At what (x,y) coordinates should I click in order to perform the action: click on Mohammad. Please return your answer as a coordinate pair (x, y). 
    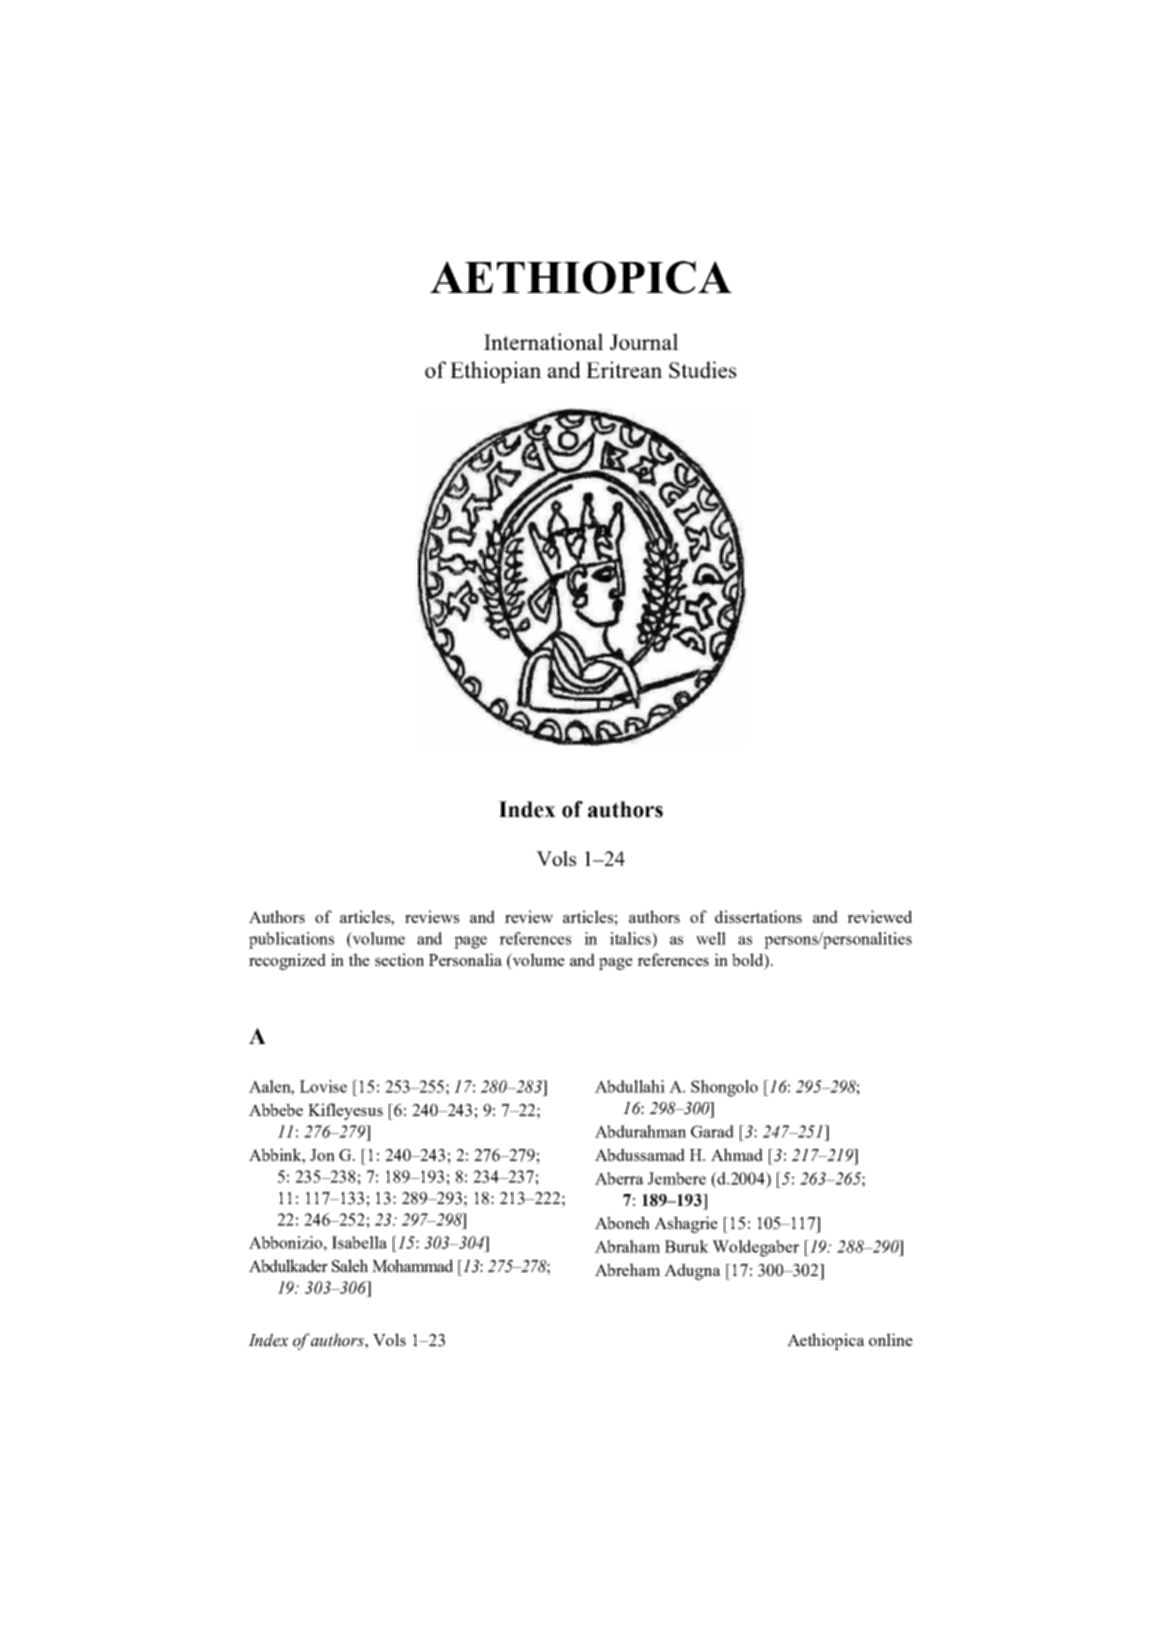
    Looking at the image, I should click on (412, 1265).
